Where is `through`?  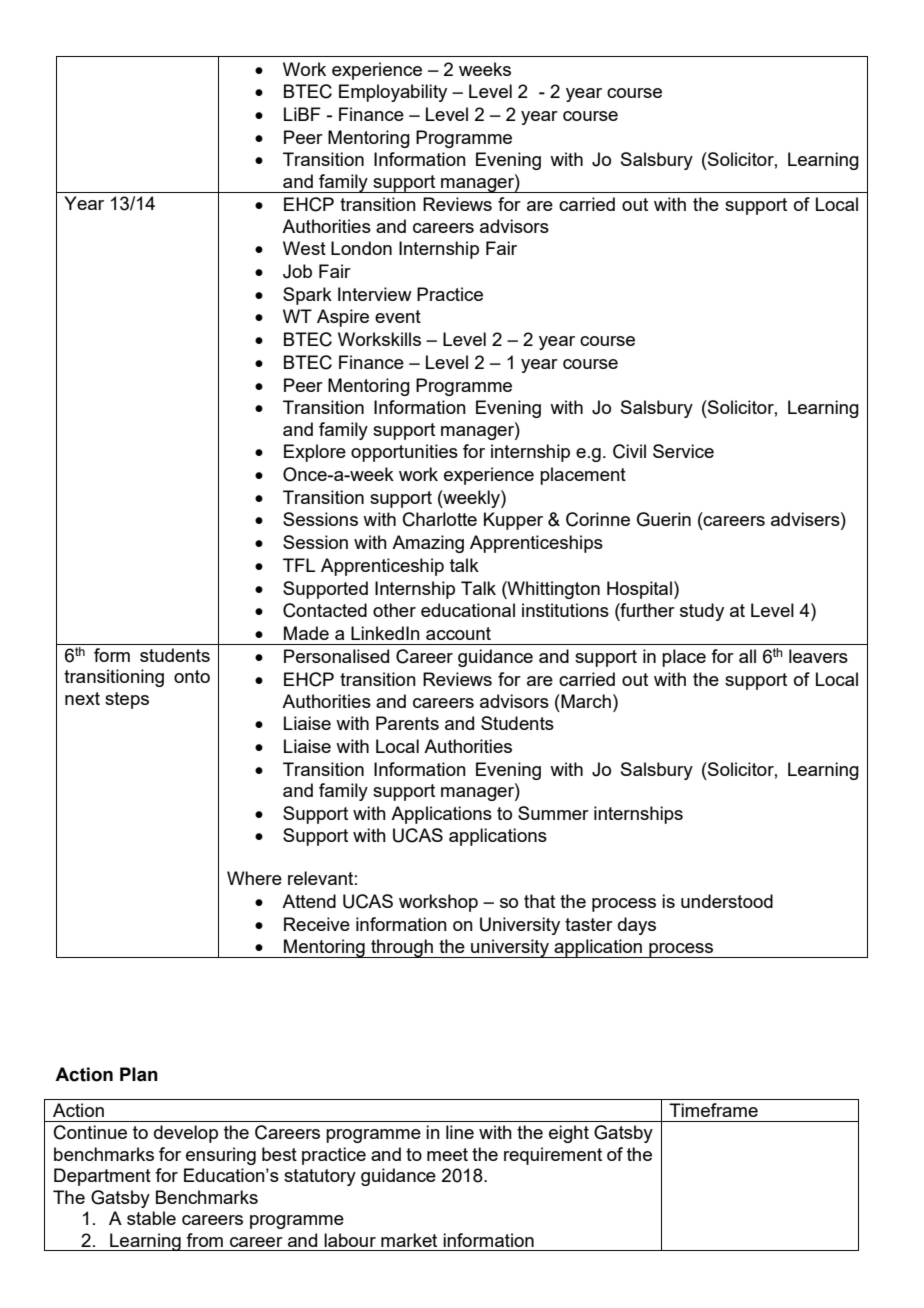
through is located at coordinates (402, 948).
